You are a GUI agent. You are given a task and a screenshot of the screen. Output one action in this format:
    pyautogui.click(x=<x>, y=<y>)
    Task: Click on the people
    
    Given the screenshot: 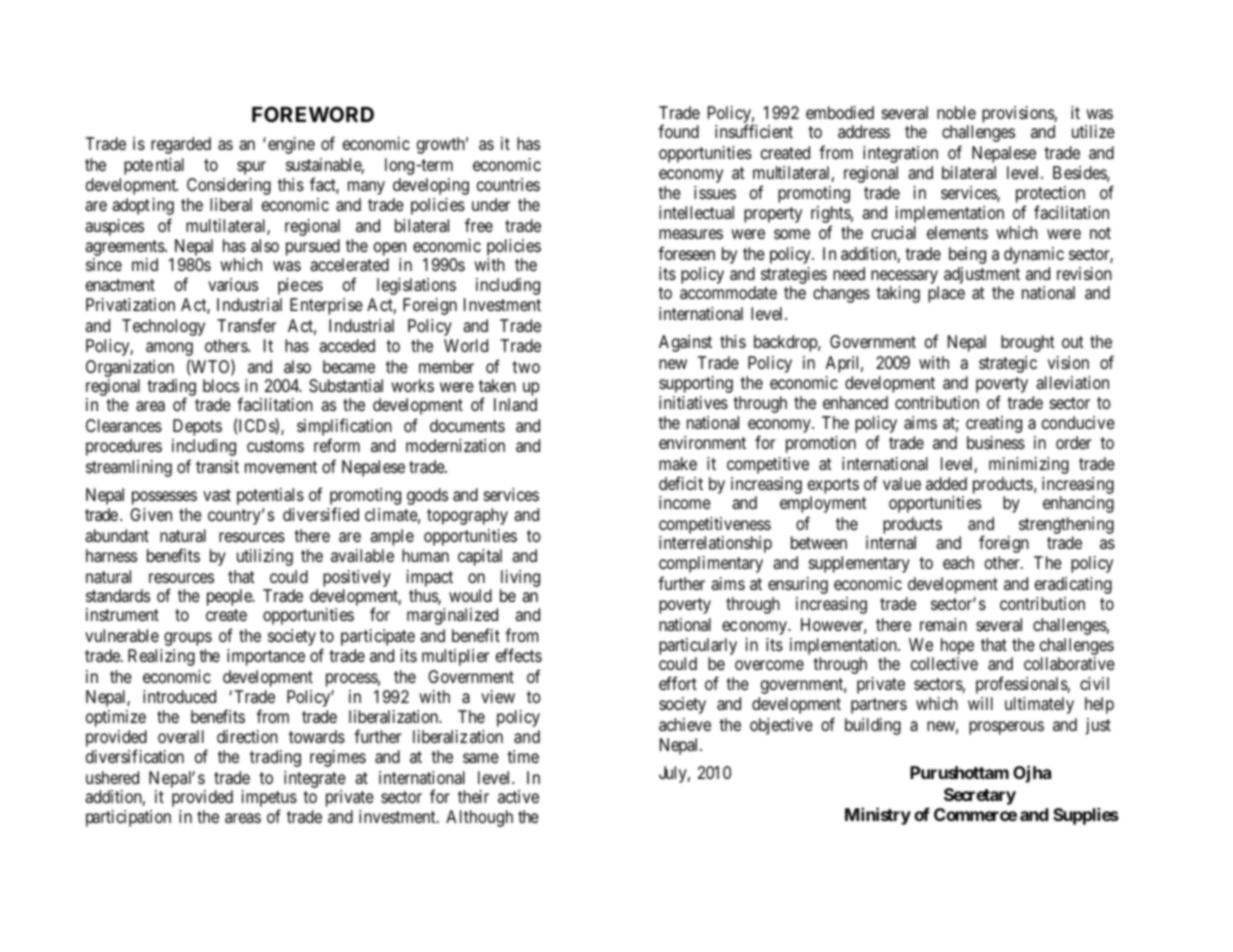 What is the action you would take?
    pyautogui.click(x=230, y=597)
